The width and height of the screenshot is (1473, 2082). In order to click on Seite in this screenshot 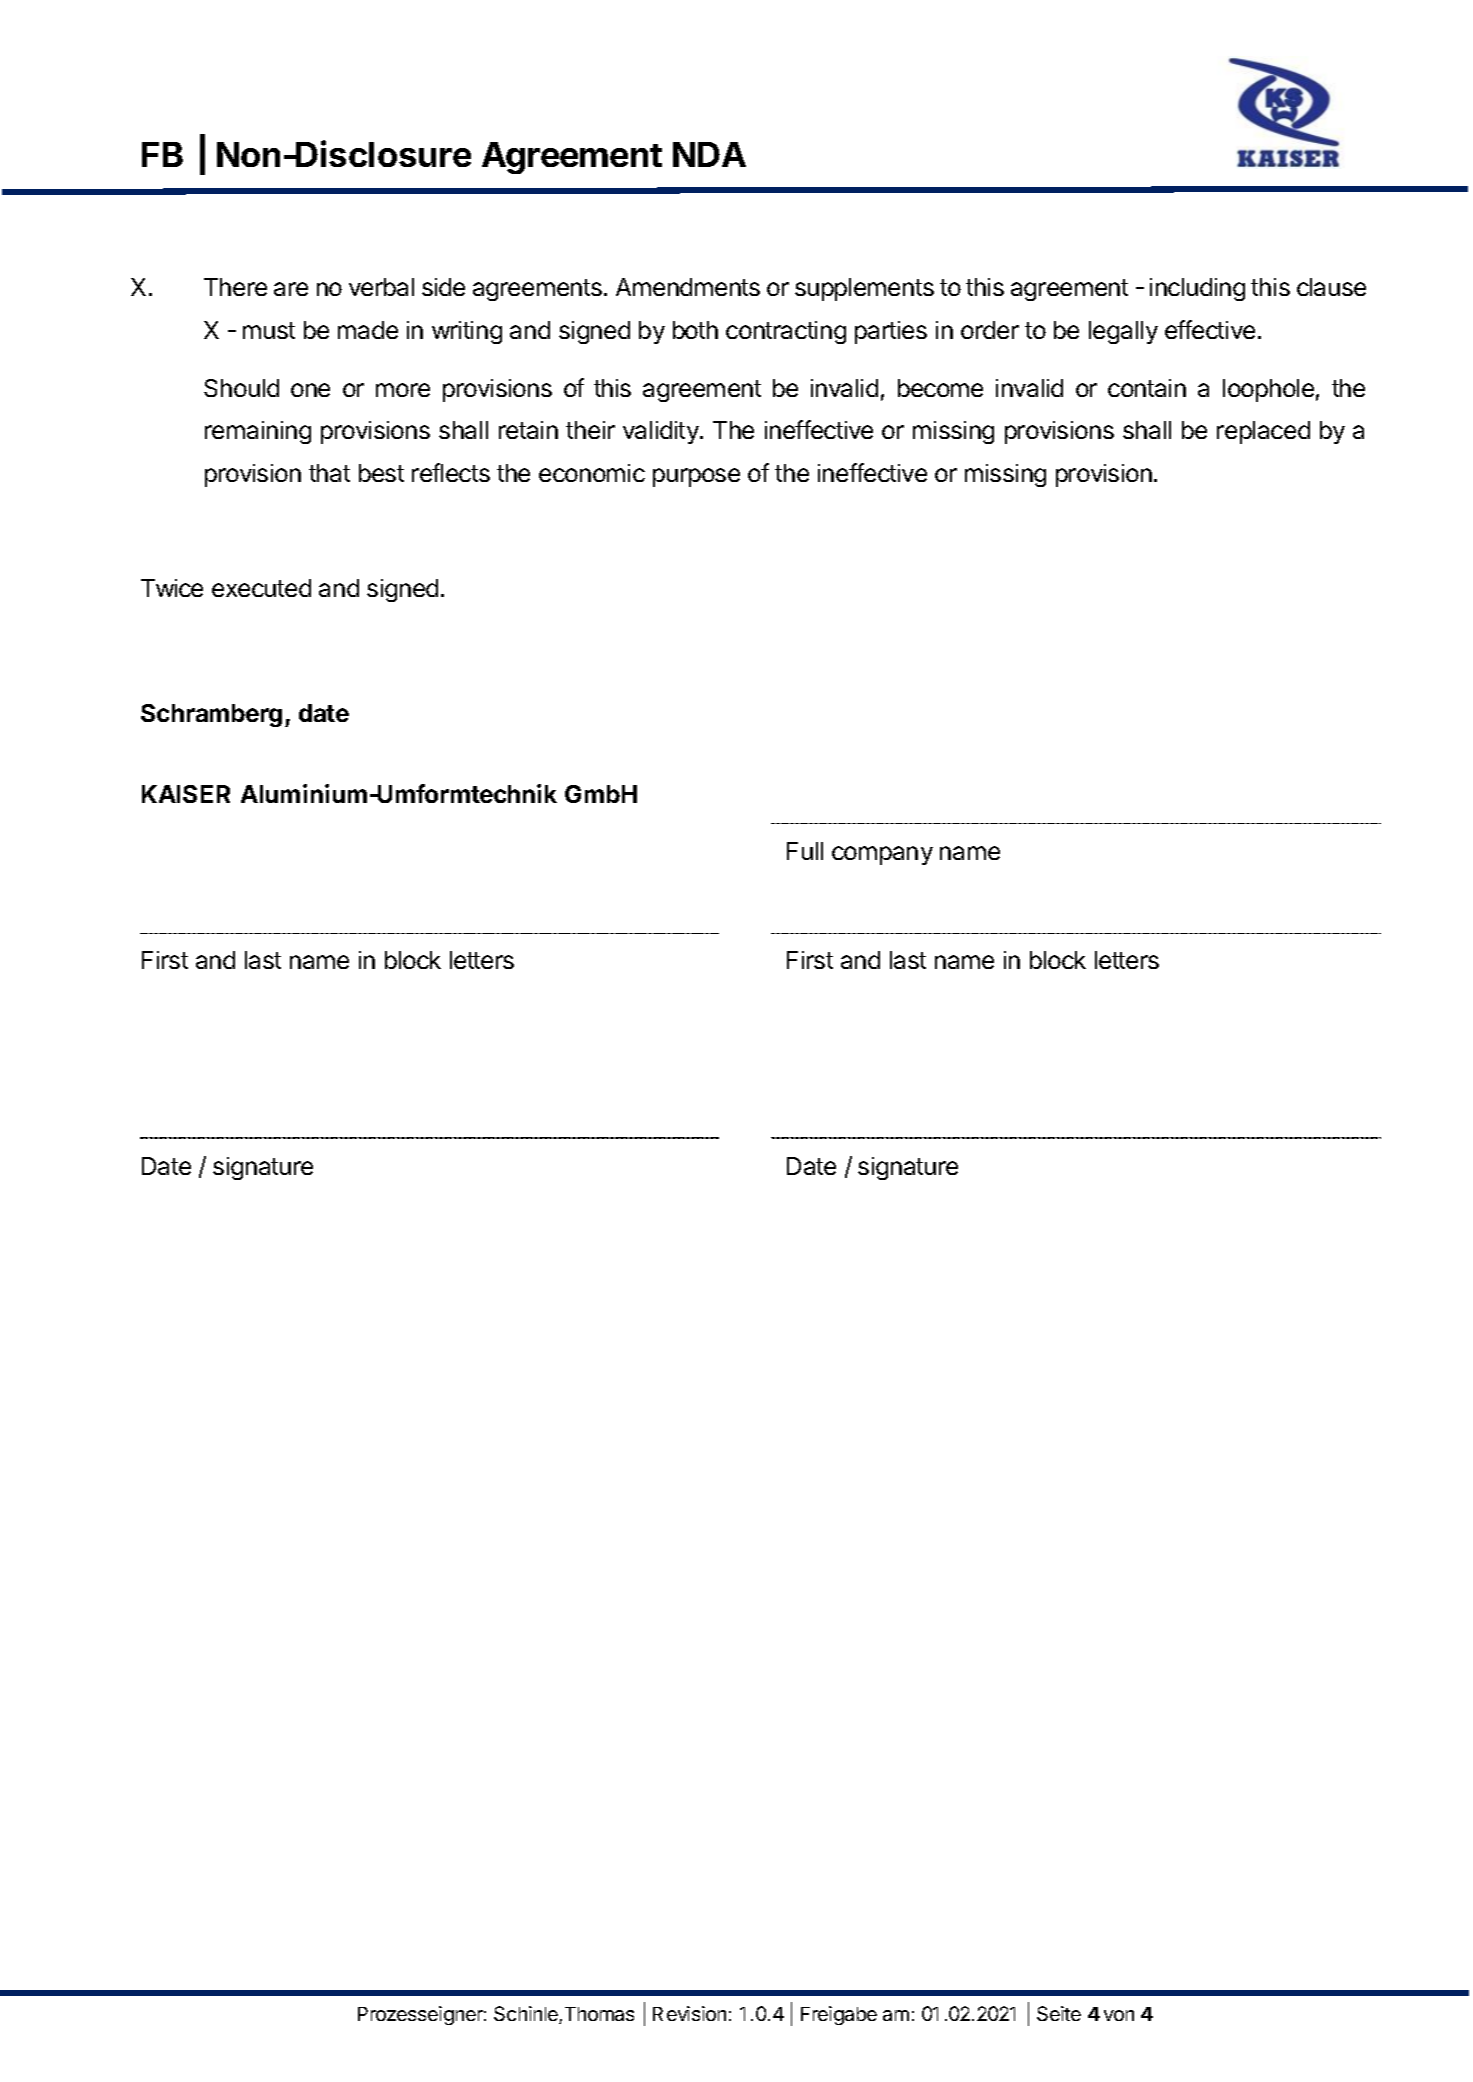, I will do `click(1059, 2013)`.
